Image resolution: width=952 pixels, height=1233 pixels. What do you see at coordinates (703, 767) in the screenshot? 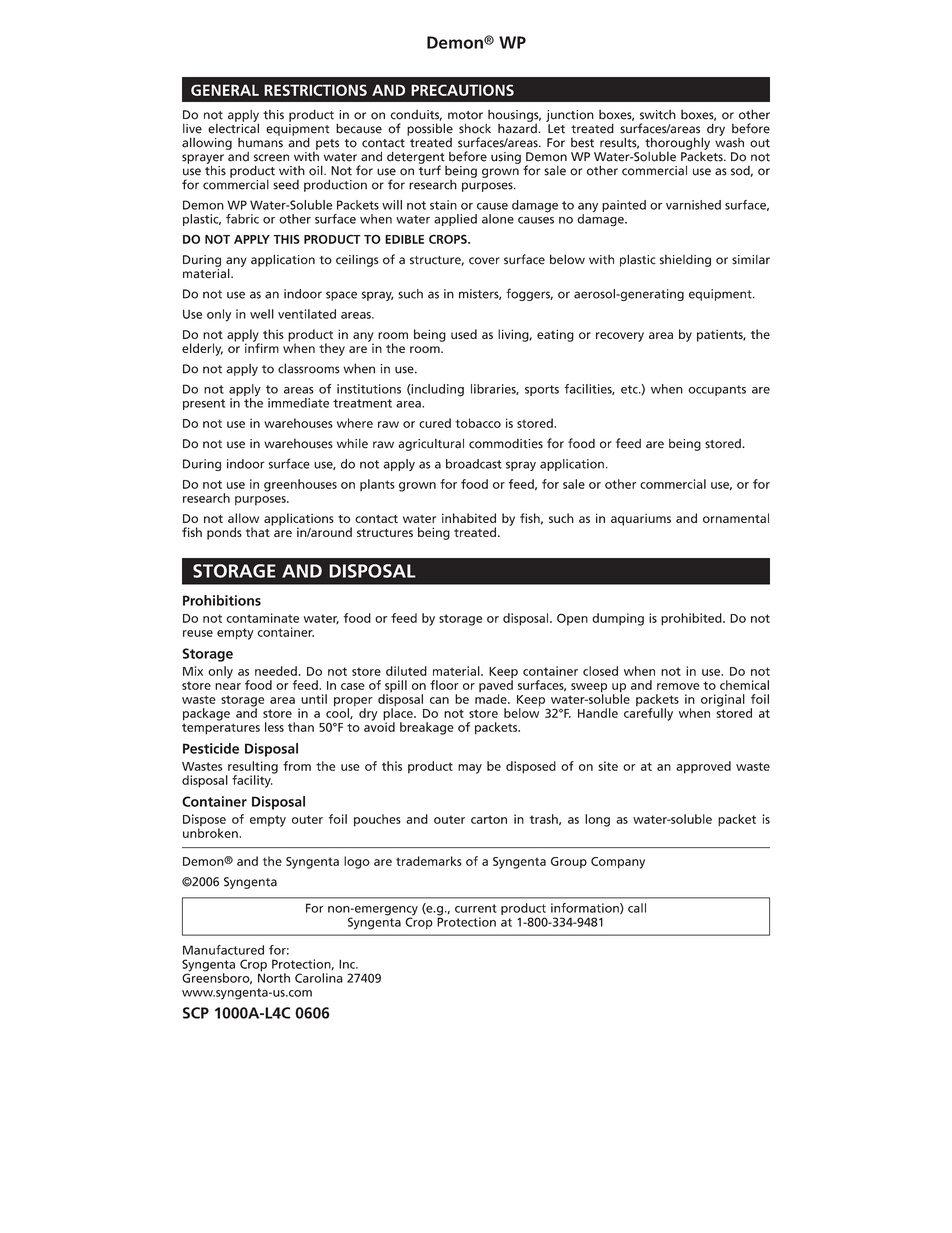
I see `approved` at bounding box center [703, 767].
